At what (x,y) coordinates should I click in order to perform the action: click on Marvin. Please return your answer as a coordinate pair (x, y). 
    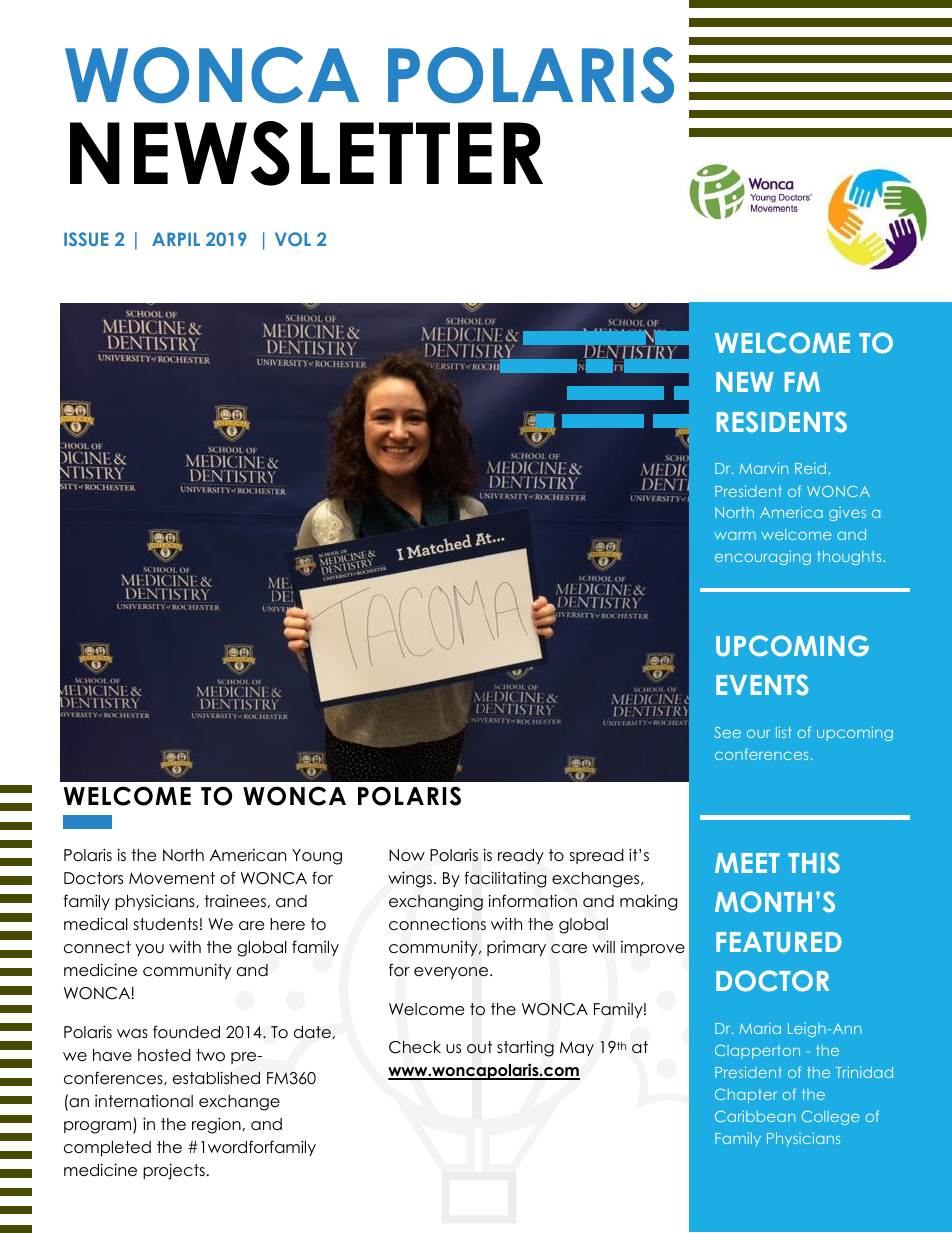
    Looking at the image, I should click on (764, 468).
